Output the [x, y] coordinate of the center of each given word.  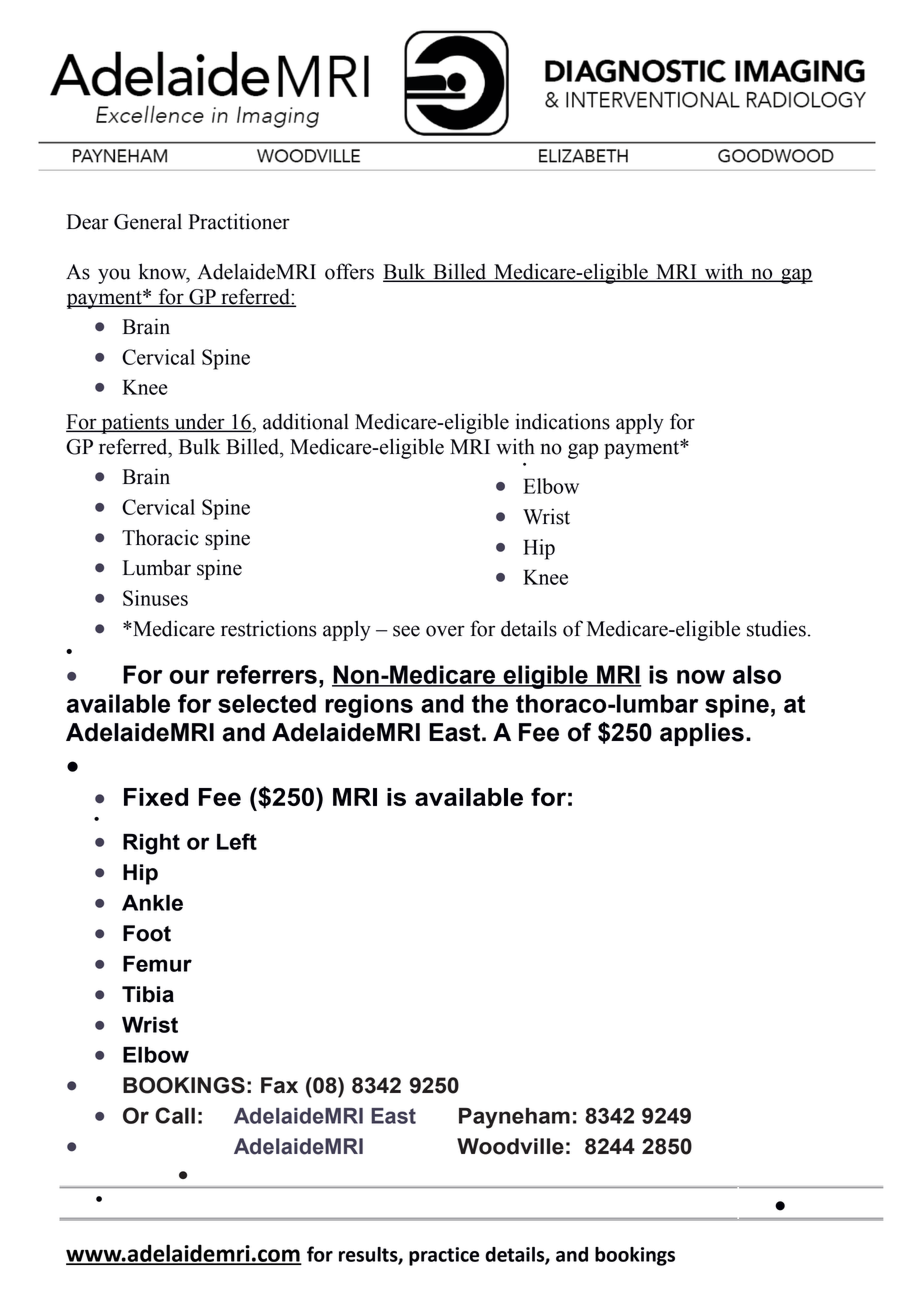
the [490, 703]
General [148, 222]
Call [175, 1115]
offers [349, 271]
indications [562, 421]
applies [702, 734]
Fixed [156, 797]
